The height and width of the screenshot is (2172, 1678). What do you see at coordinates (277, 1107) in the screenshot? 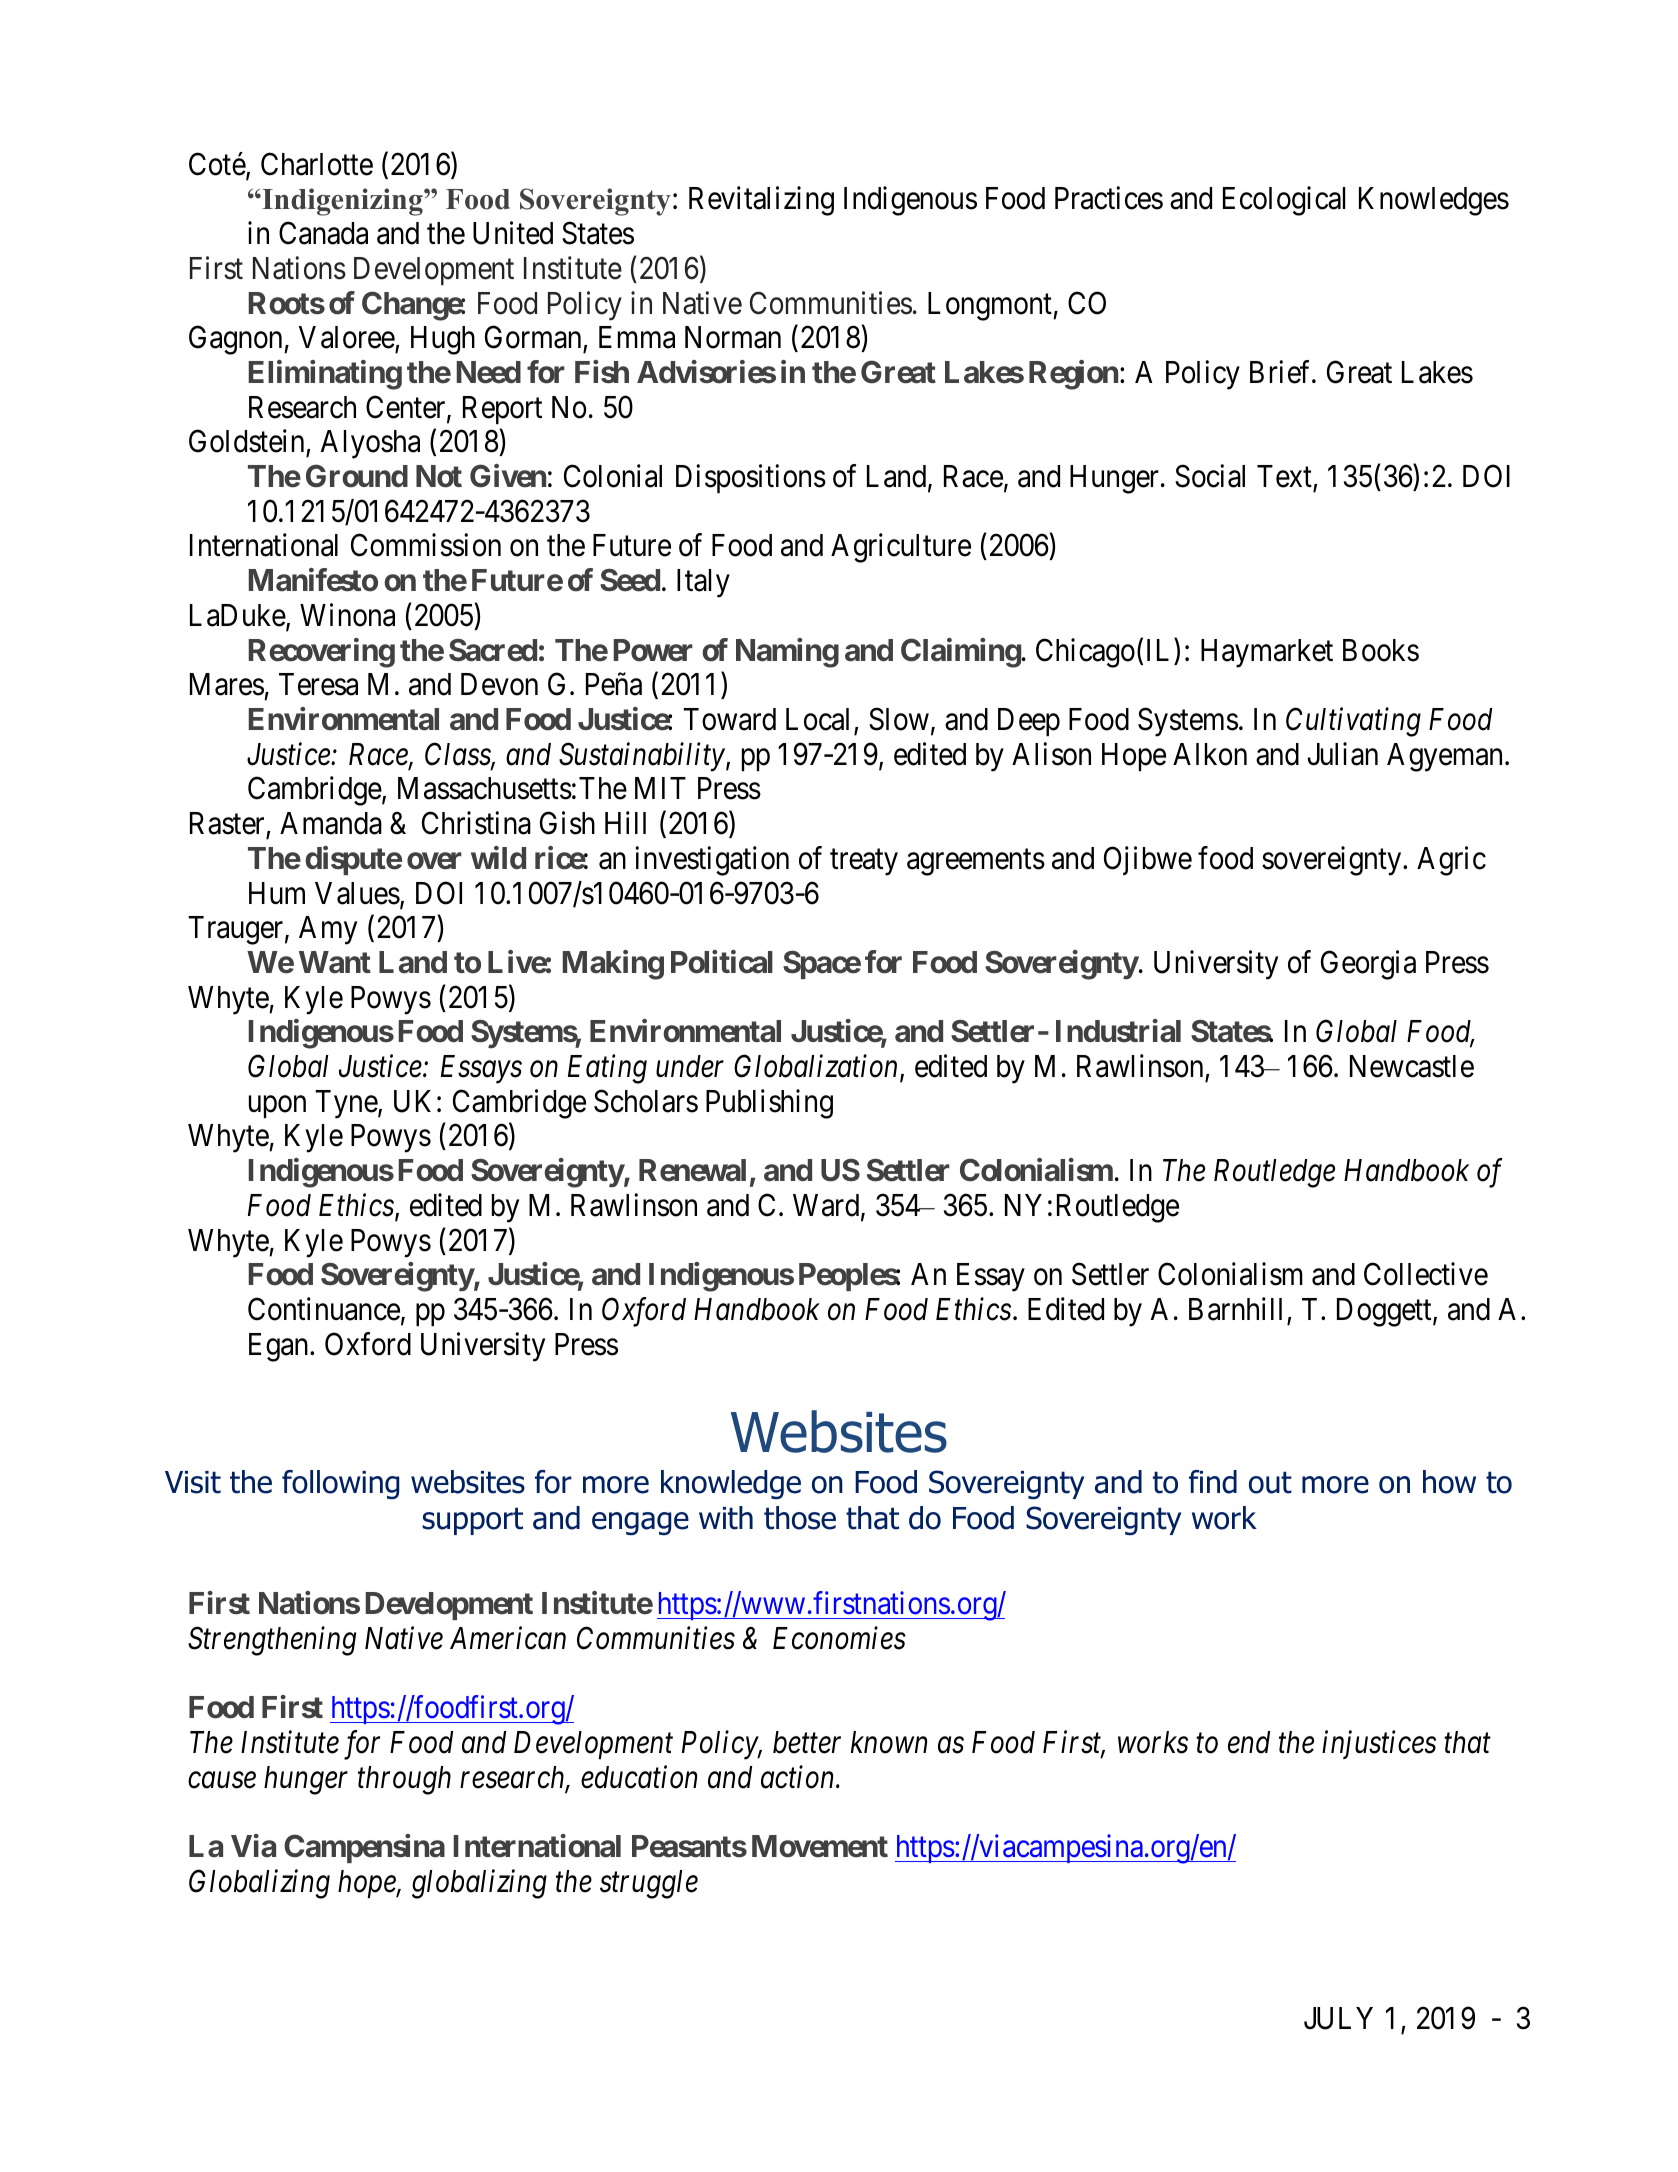
I see `upon` at bounding box center [277, 1107].
